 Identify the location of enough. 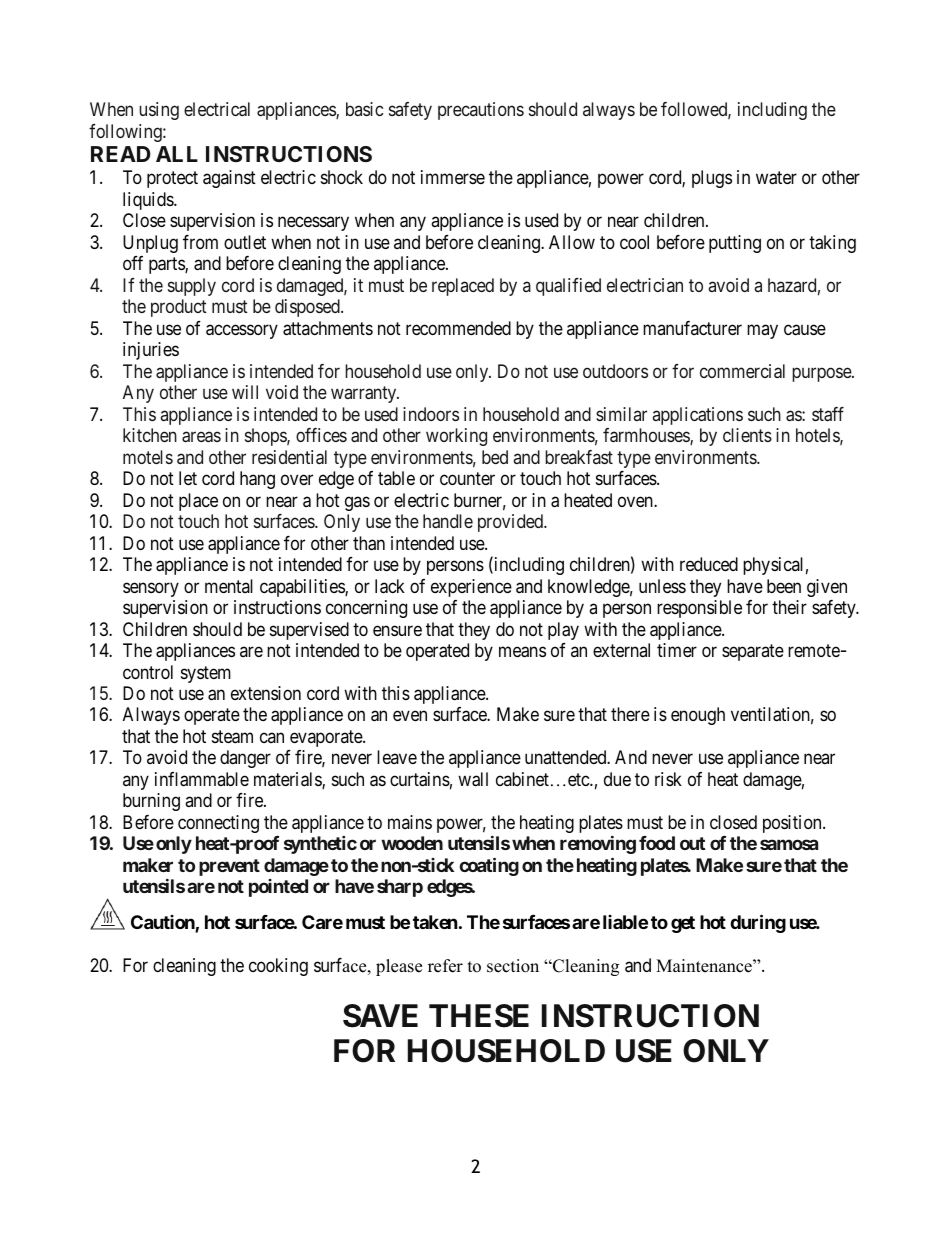
(698, 716).
